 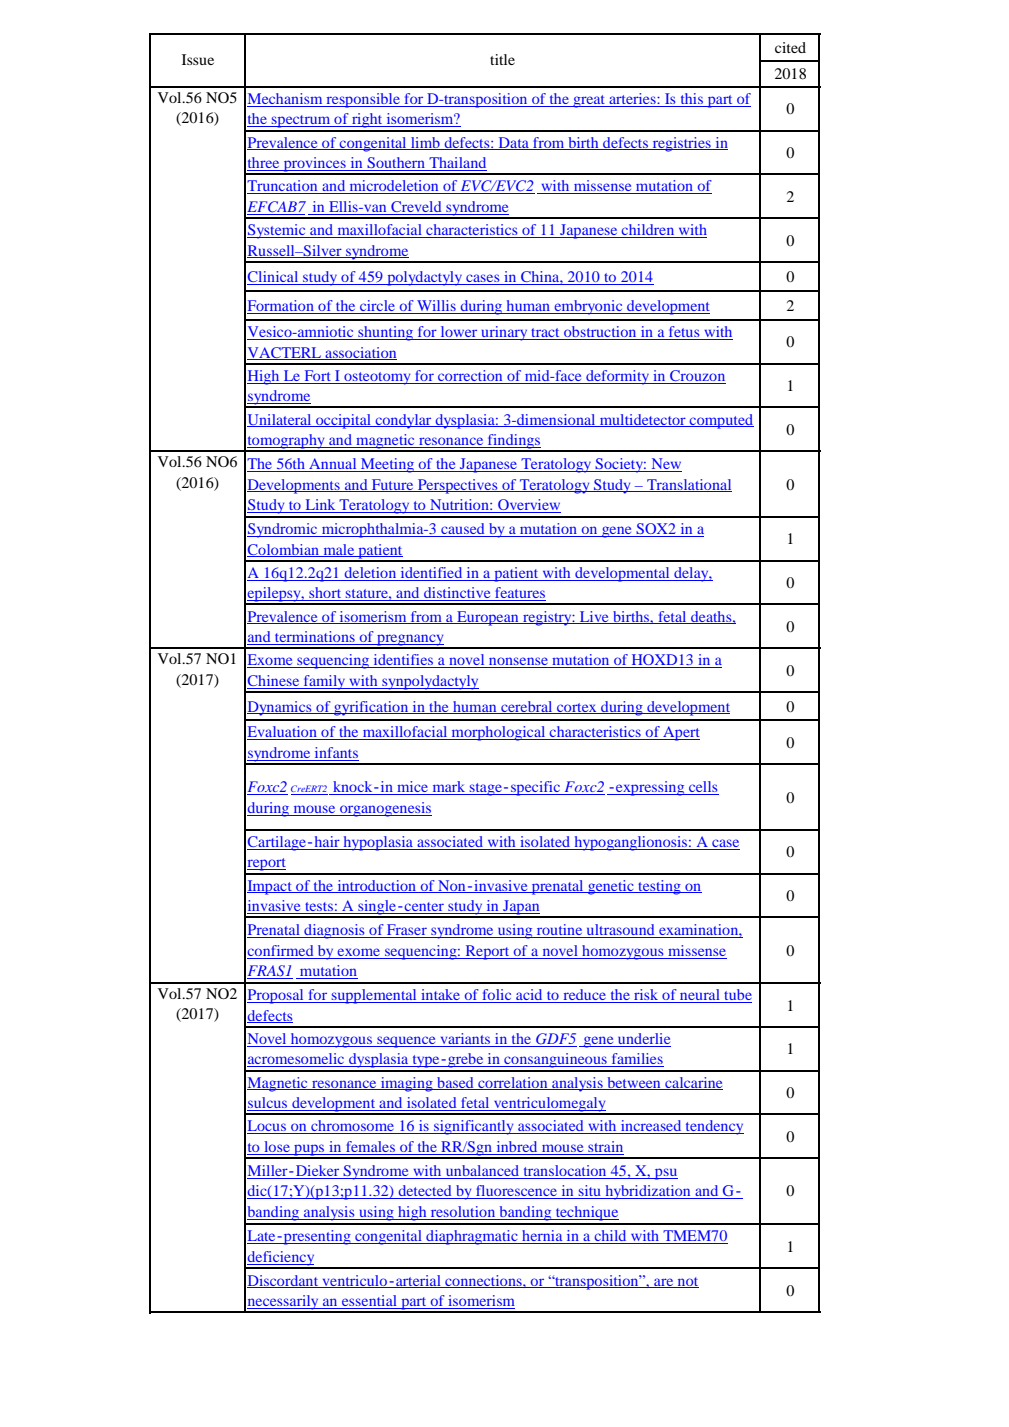 I want to click on mark, so click(x=449, y=788).
